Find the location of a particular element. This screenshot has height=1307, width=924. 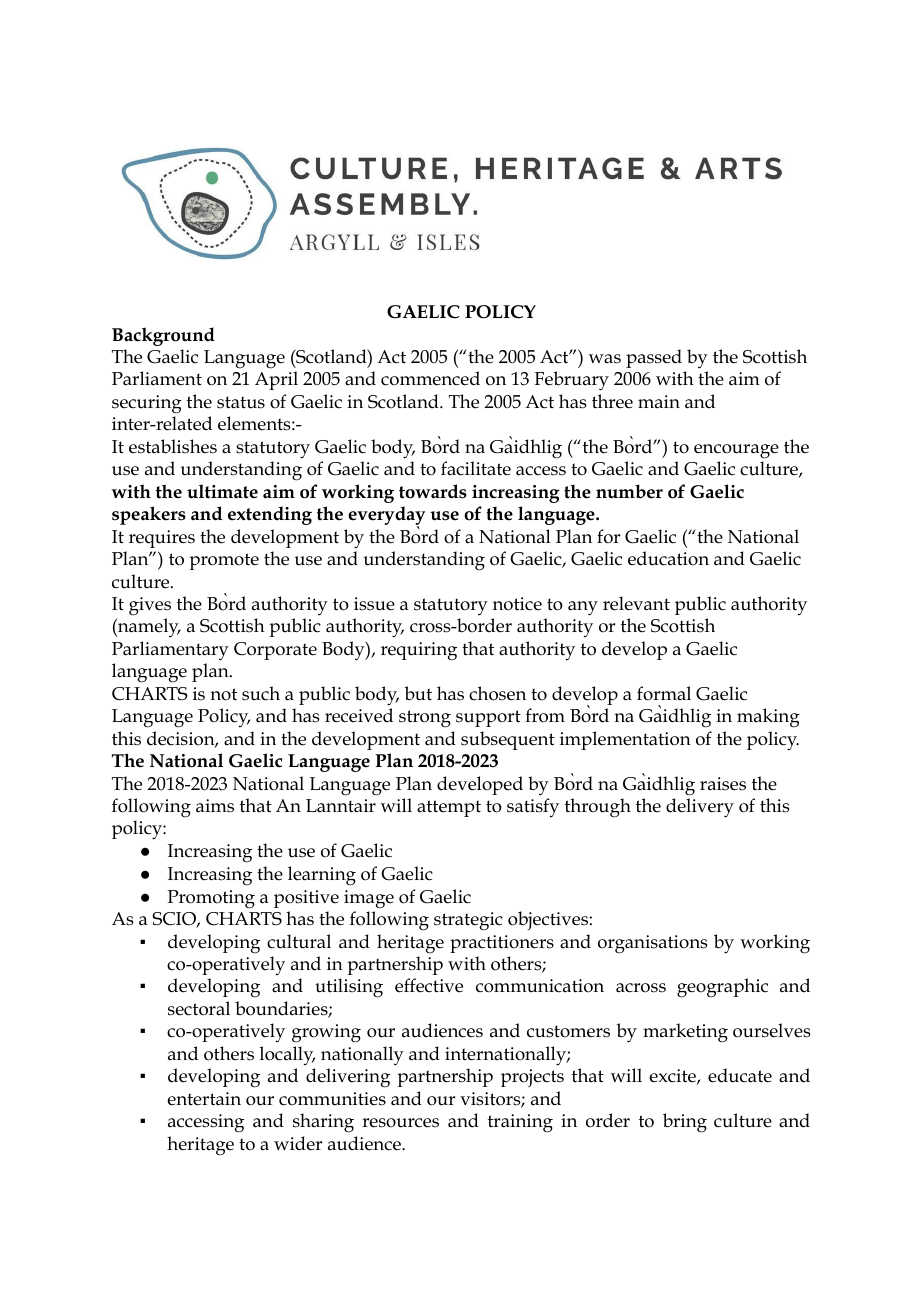

everyday is located at coordinates (386, 517).
